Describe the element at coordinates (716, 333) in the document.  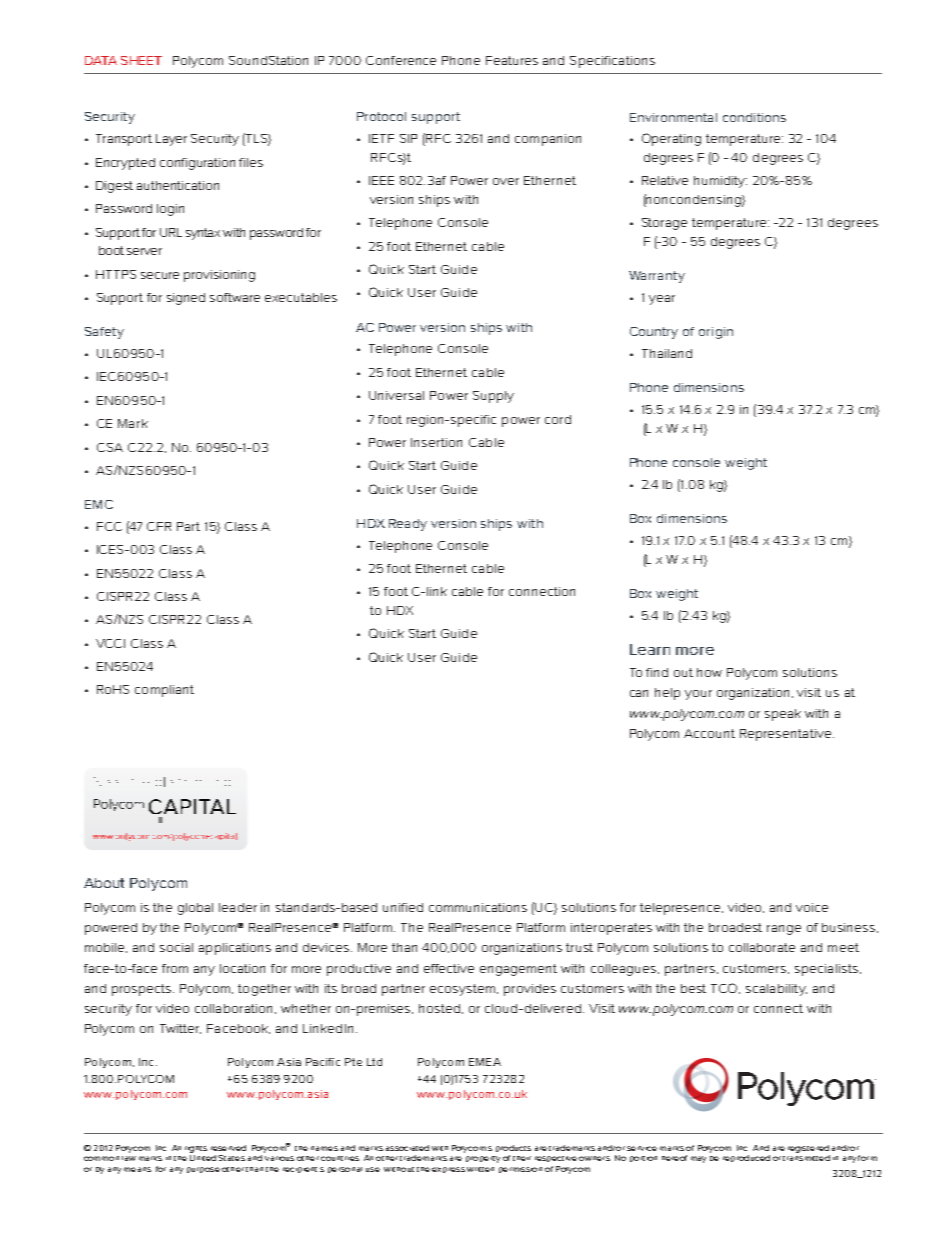
I see `origin` at that location.
